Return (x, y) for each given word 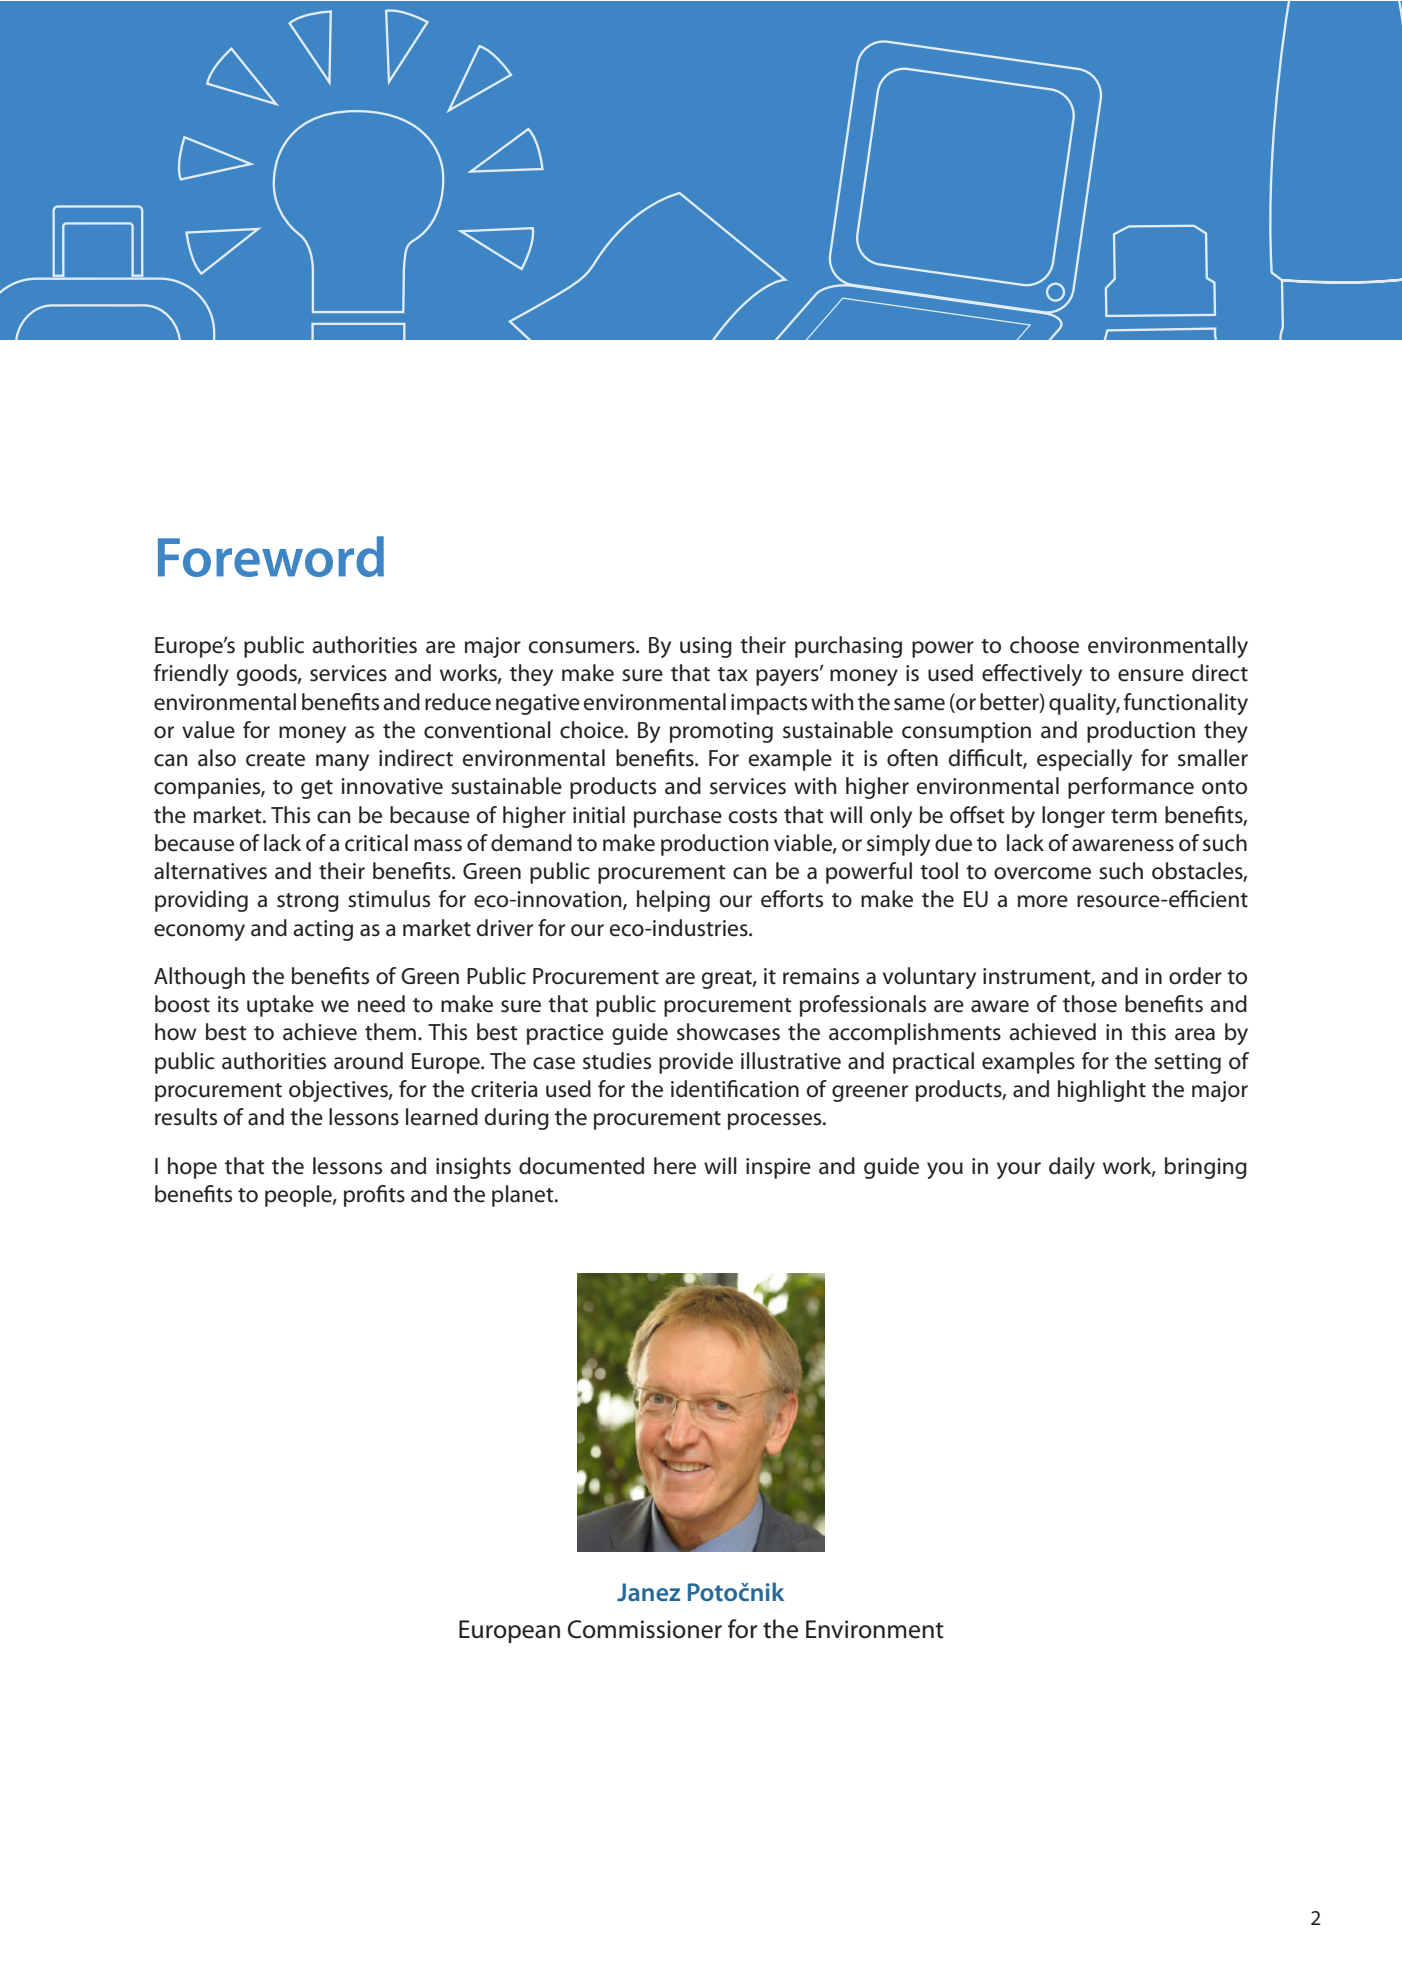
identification (735, 1089)
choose (1044, 645)
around (368, 1061)
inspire (778, 1168)
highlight (1102, 1091)
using (706, 647)
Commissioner (645, 1629)
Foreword (271, 556)
